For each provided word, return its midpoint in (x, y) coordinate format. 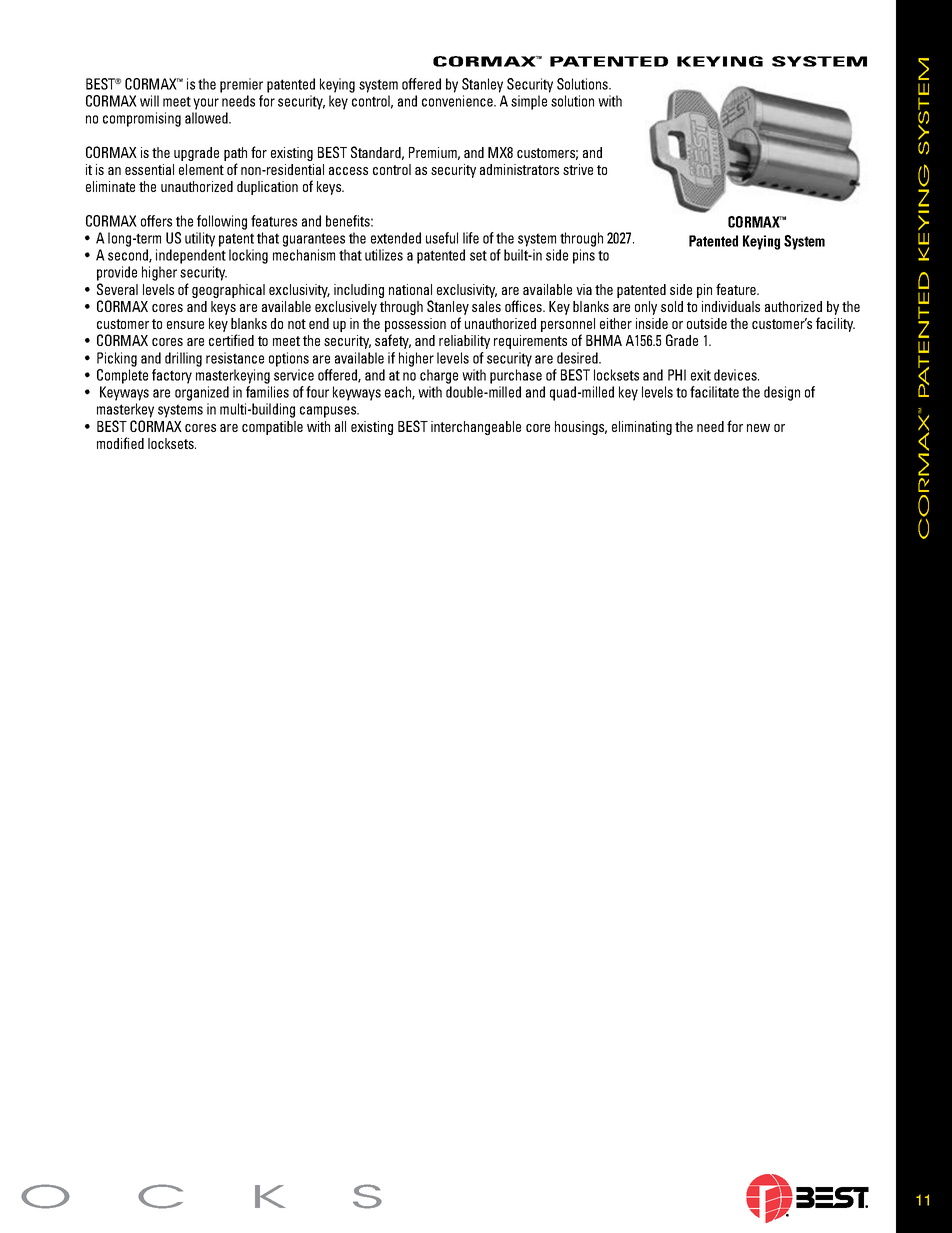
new (758, 428)
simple (529, 102)
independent (191, 256)
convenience (458, 101)
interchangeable (476, 428)
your (206, 104)
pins (584, 256)
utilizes (384, 255)
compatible (272, 428)
